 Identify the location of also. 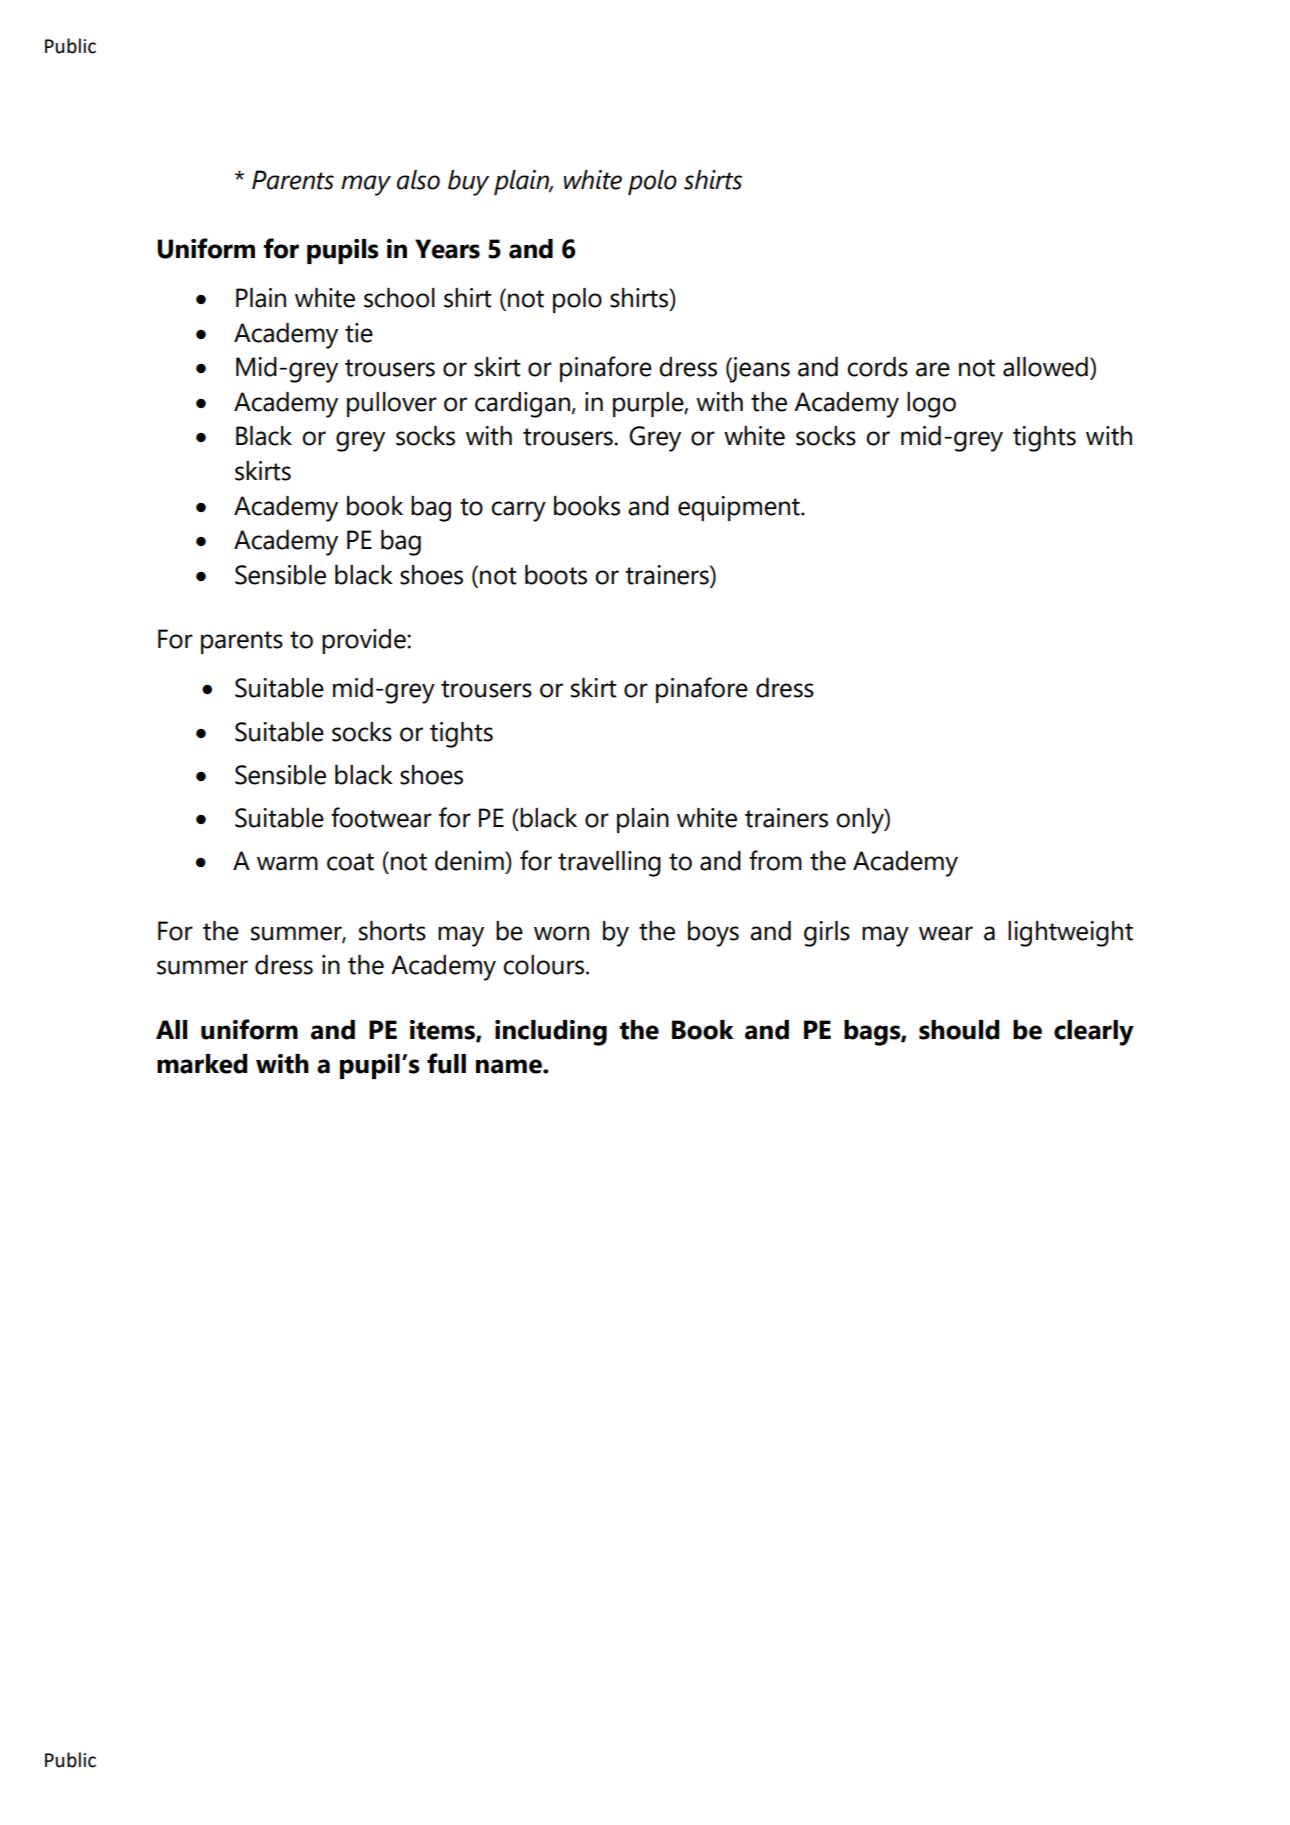
(418, 180).
